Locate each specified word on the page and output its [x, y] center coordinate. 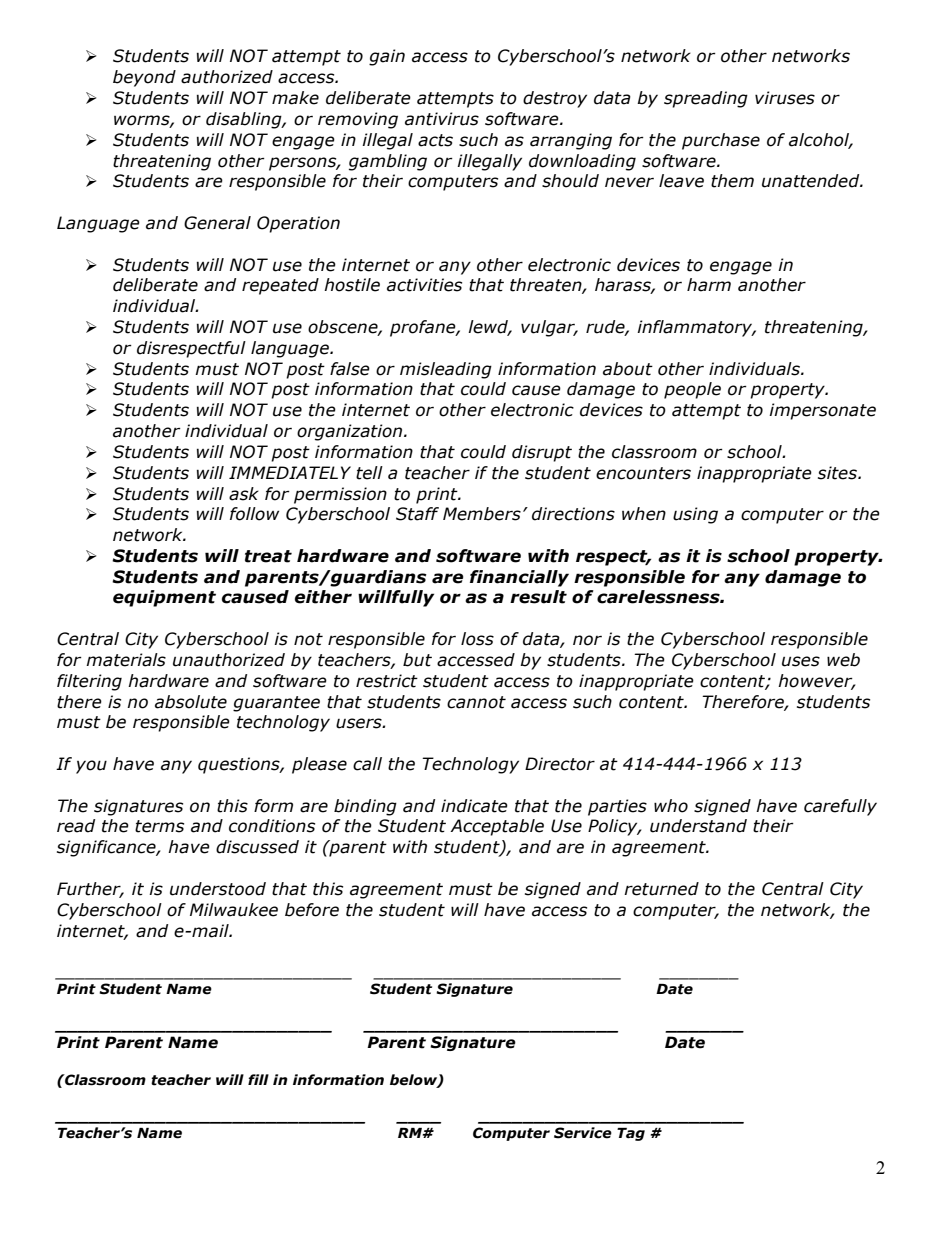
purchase [721, 141]
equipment [164, 598]
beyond [144, 78]
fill [258, 1079]
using [695, 515]
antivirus [442, 119]
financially [519, 578]
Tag [631, 1134]
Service [583, 1133]
